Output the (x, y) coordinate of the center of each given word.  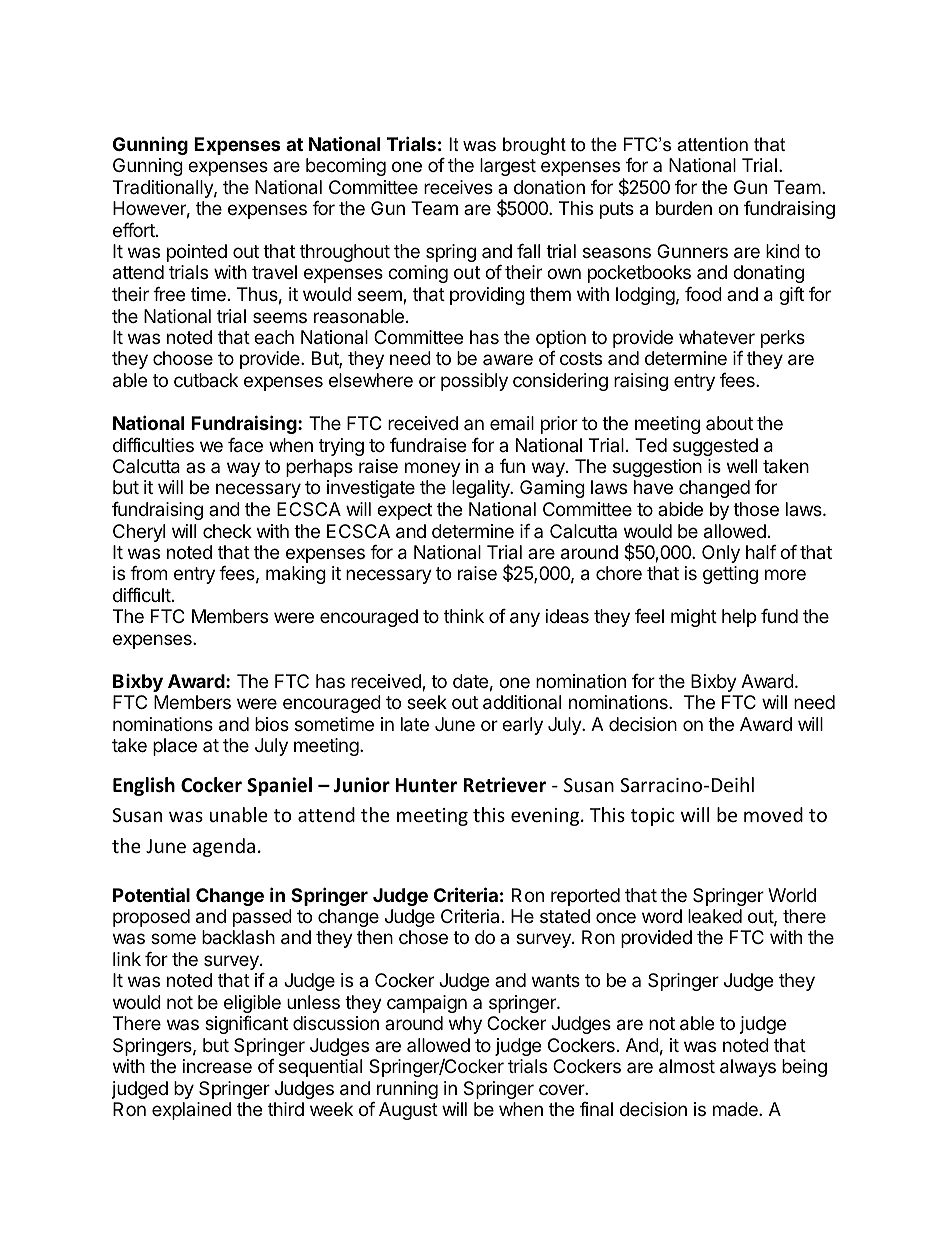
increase (217, 1066)
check (227, 531)
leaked (715, 916)
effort (135, 230)
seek (427, 702)
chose (423, 937)
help (739, 618)
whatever (717, 337)
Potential (151, 894)
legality (482, 489)
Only (721, 554)
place (175, 747)
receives (458, 187)
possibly (474, 382)
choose (183, 358)
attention (712, 144)
